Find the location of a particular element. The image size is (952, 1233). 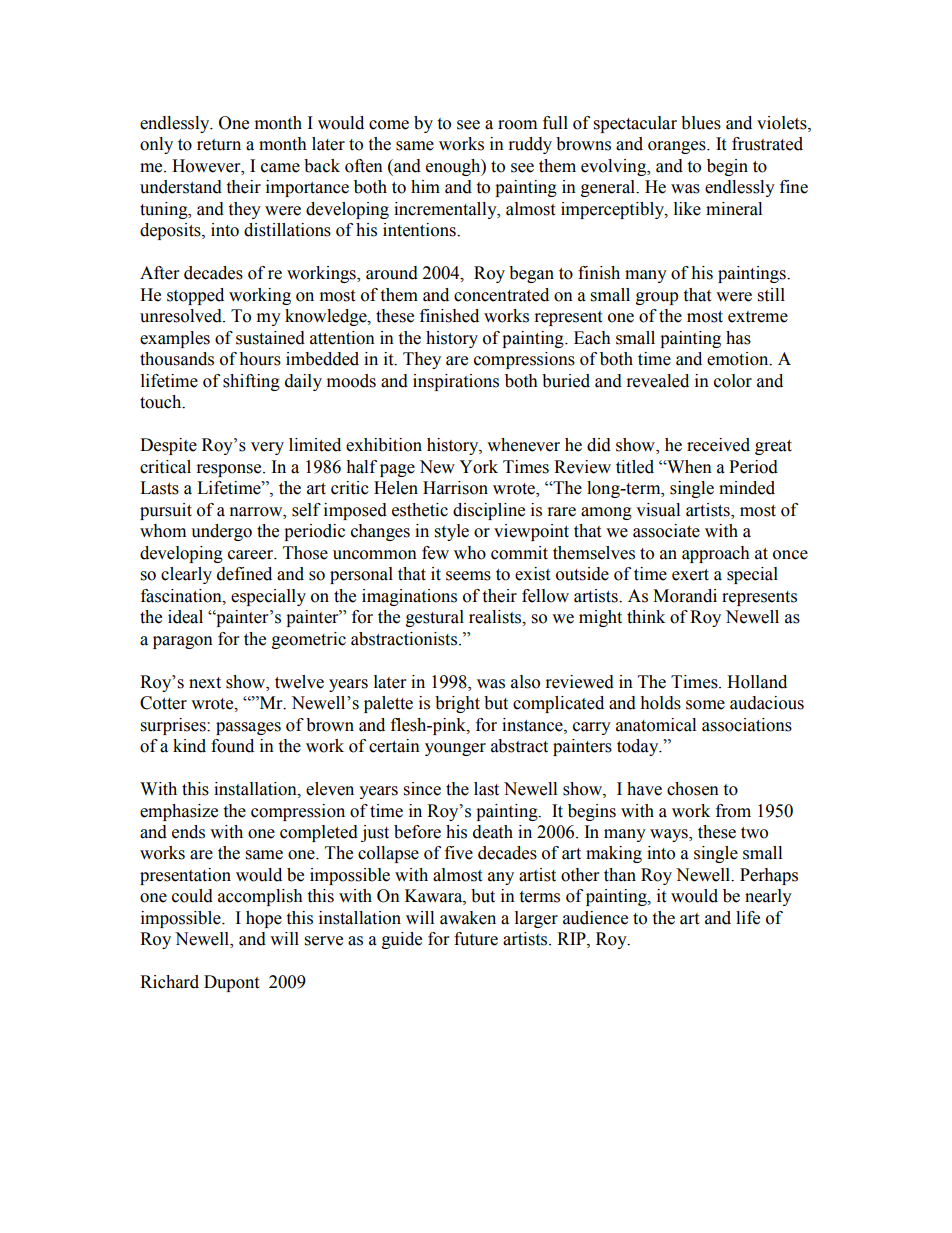

room is located at coordinates (517, 125).
